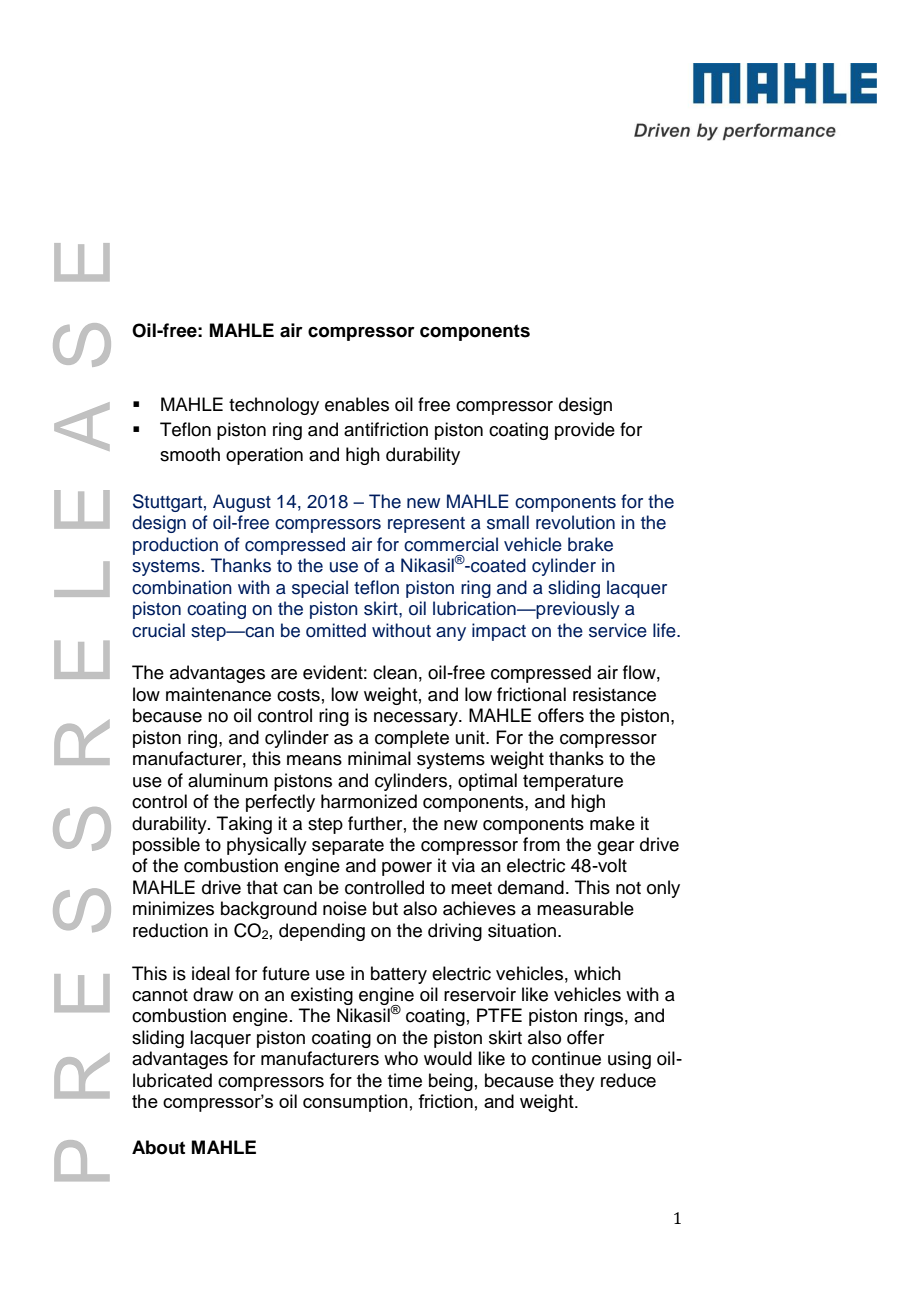 This page has height=1308, width=924. Describe the element at coordinates (405, 1080) in the page. I see `time` at that location.
